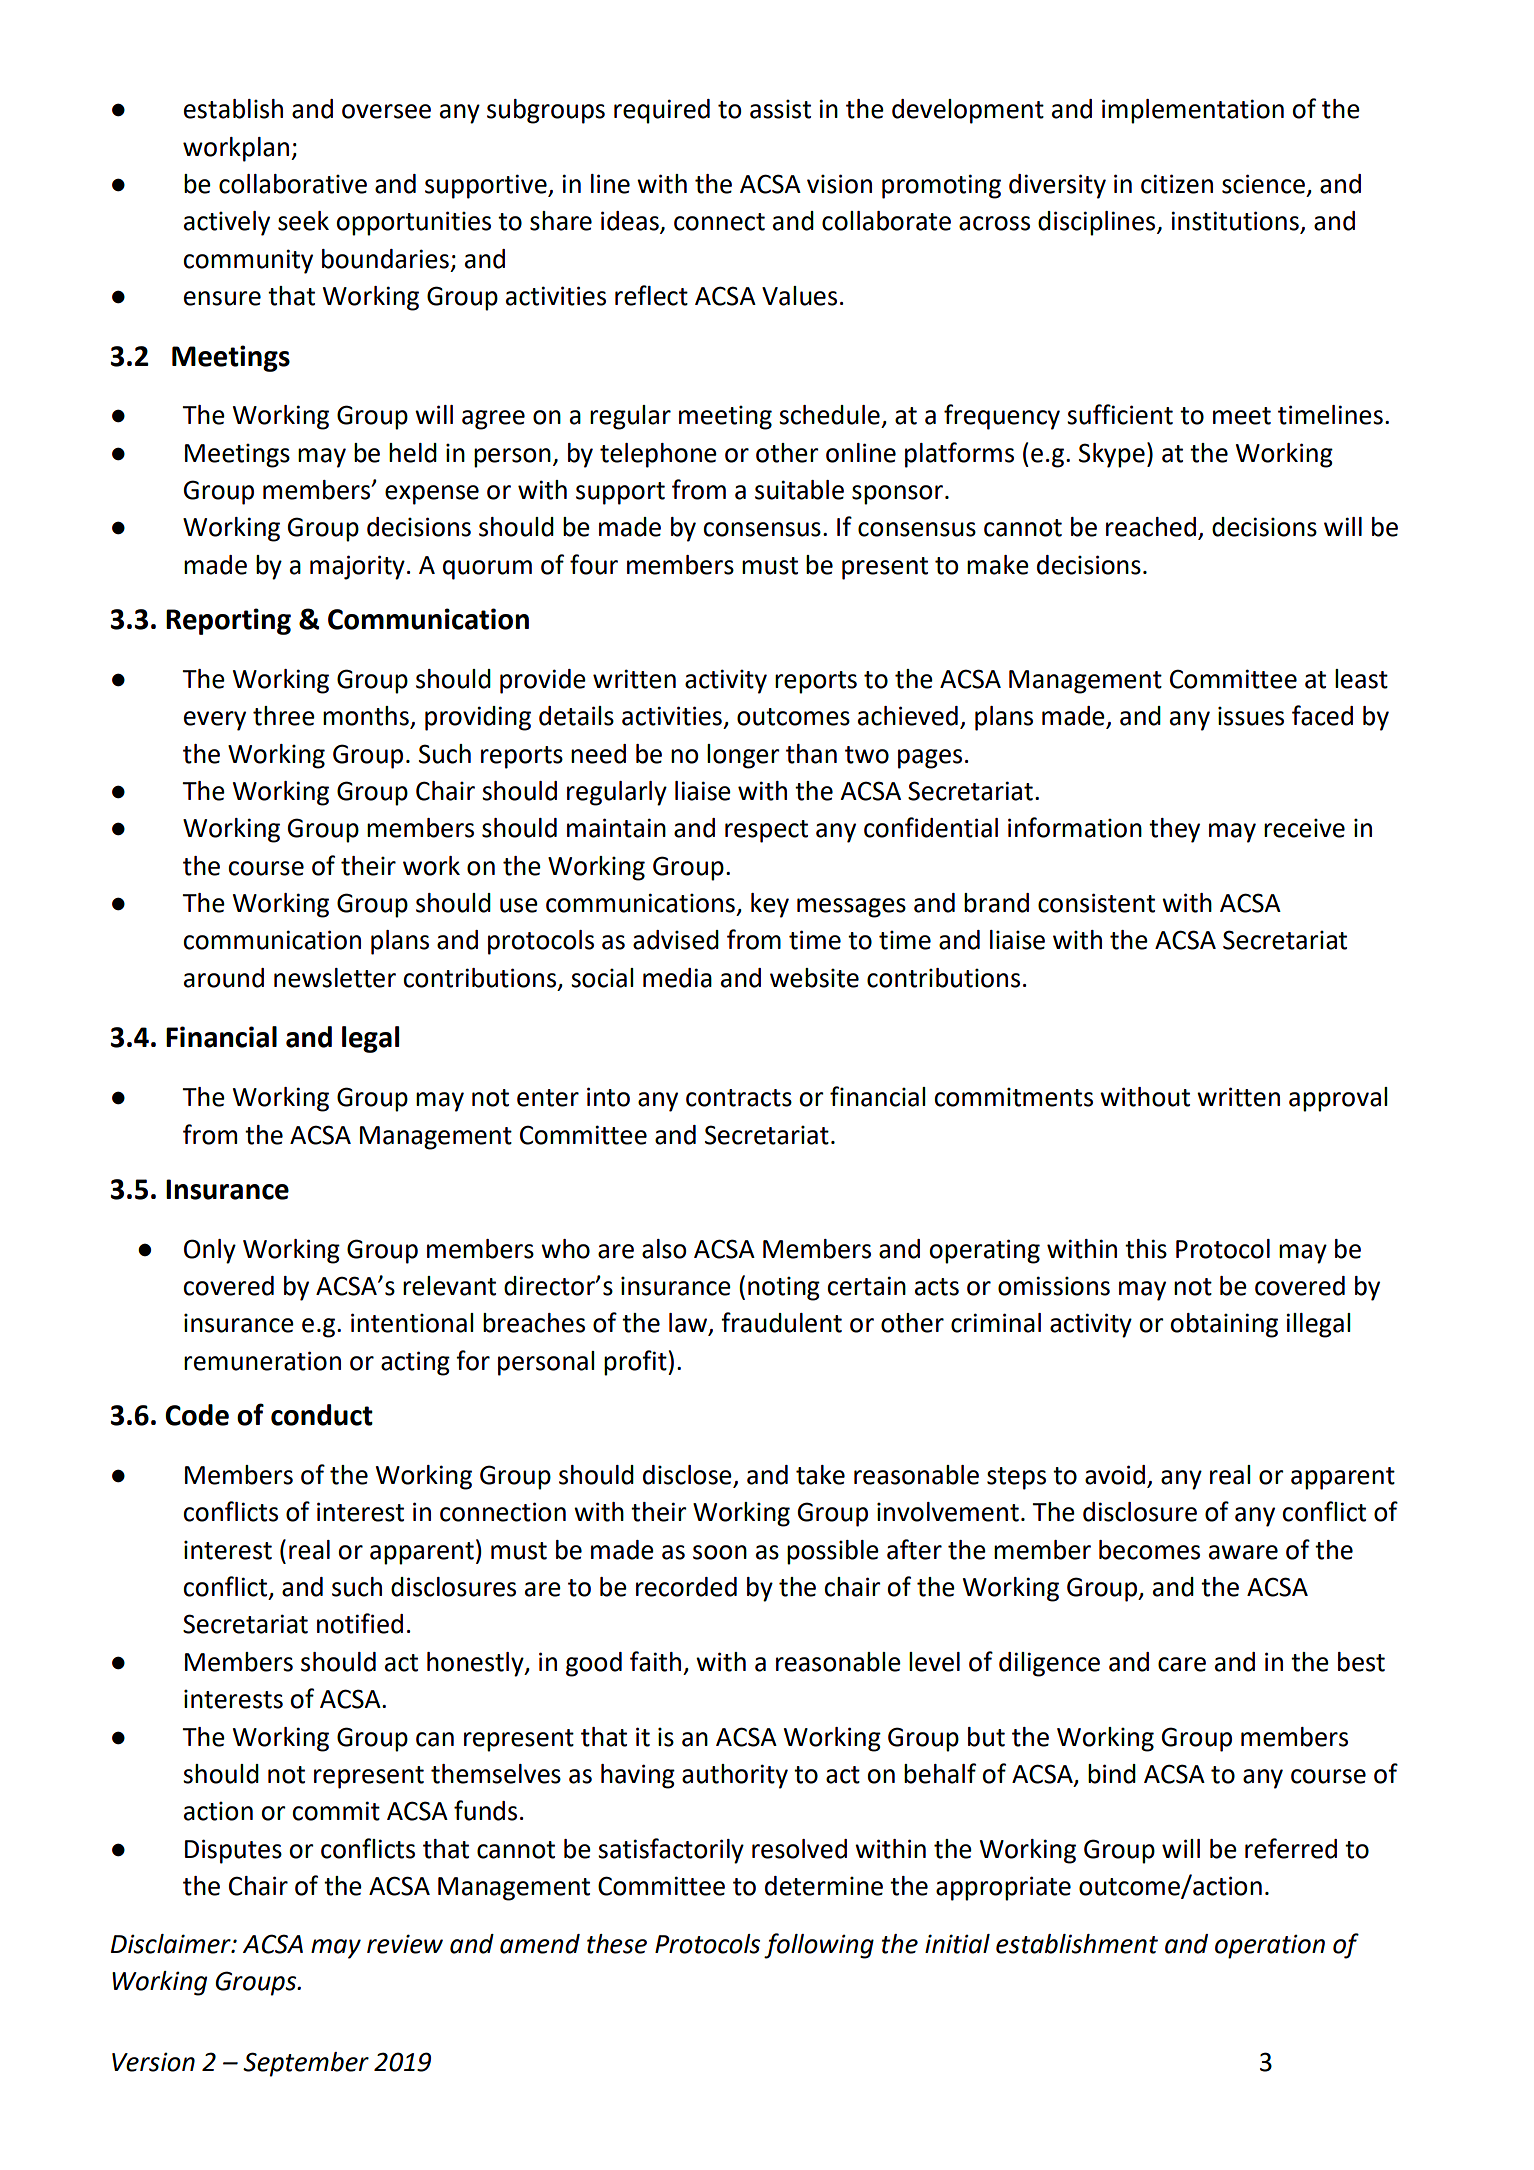  Describe the element at coordinates (1338, 1099) in the image. I see `approval` at that location.
